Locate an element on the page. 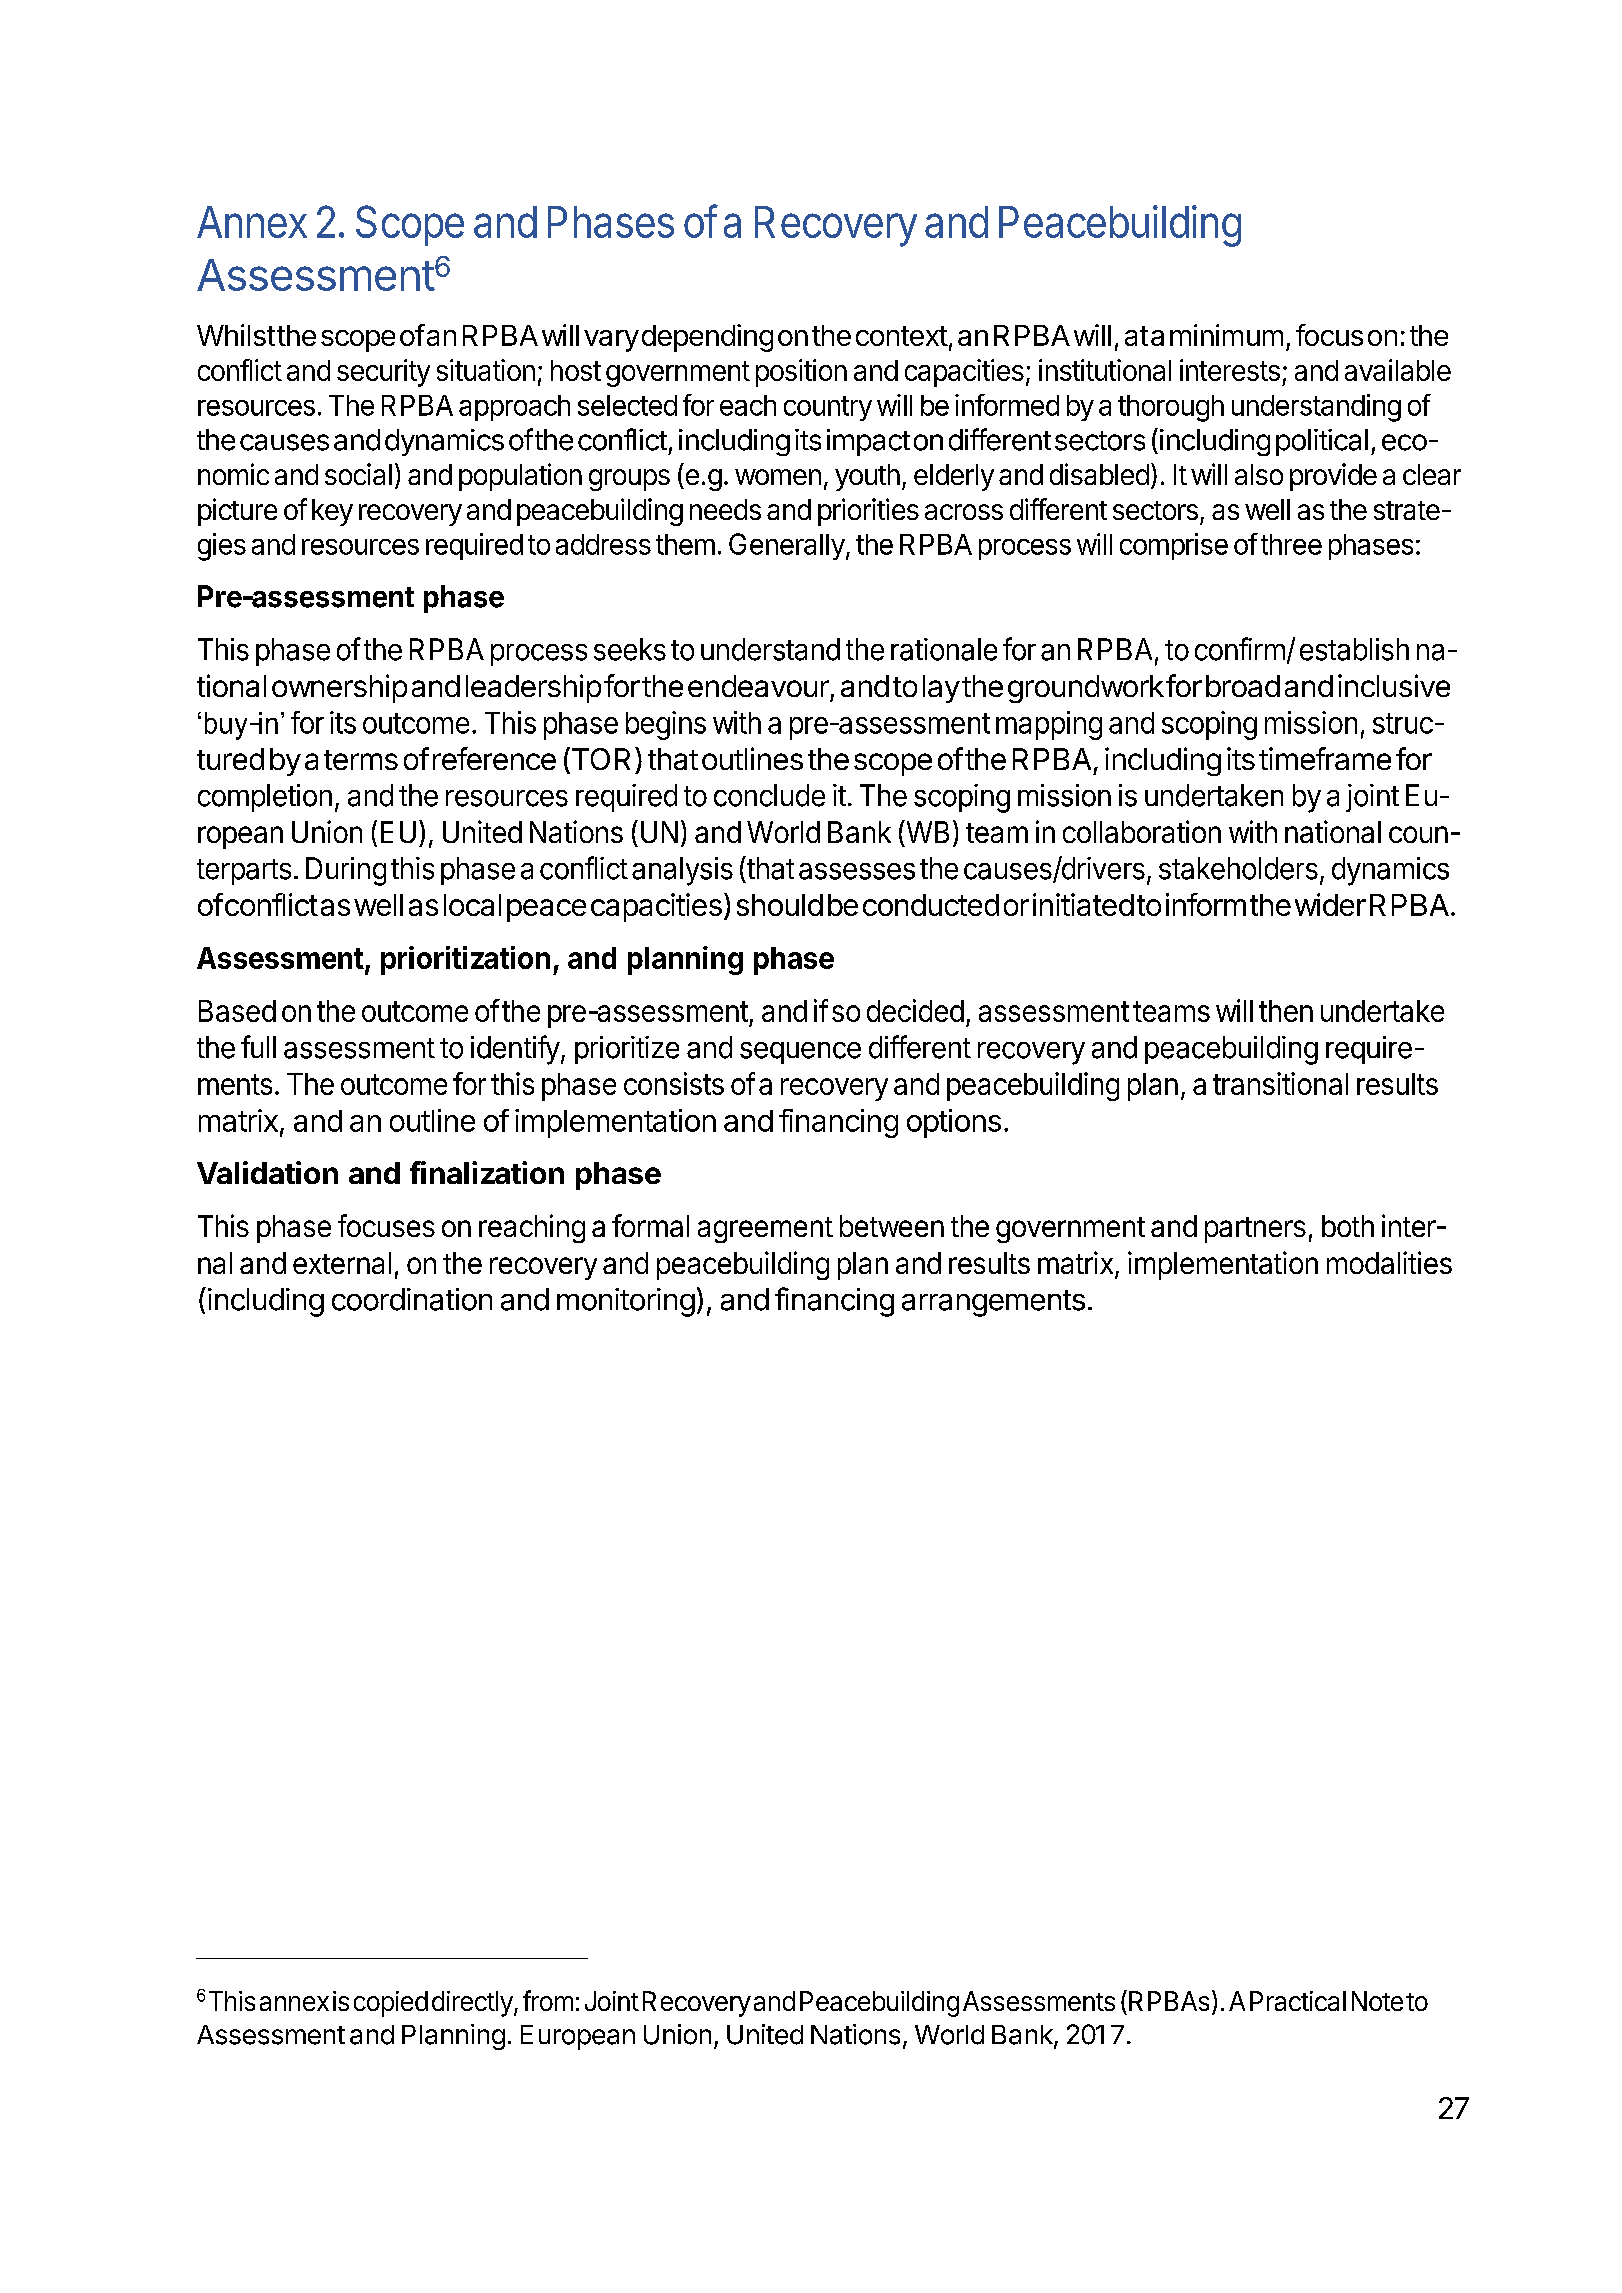 The height and width of the page is (2293, 1622). thorough is located at coordinates (1171, 408).
